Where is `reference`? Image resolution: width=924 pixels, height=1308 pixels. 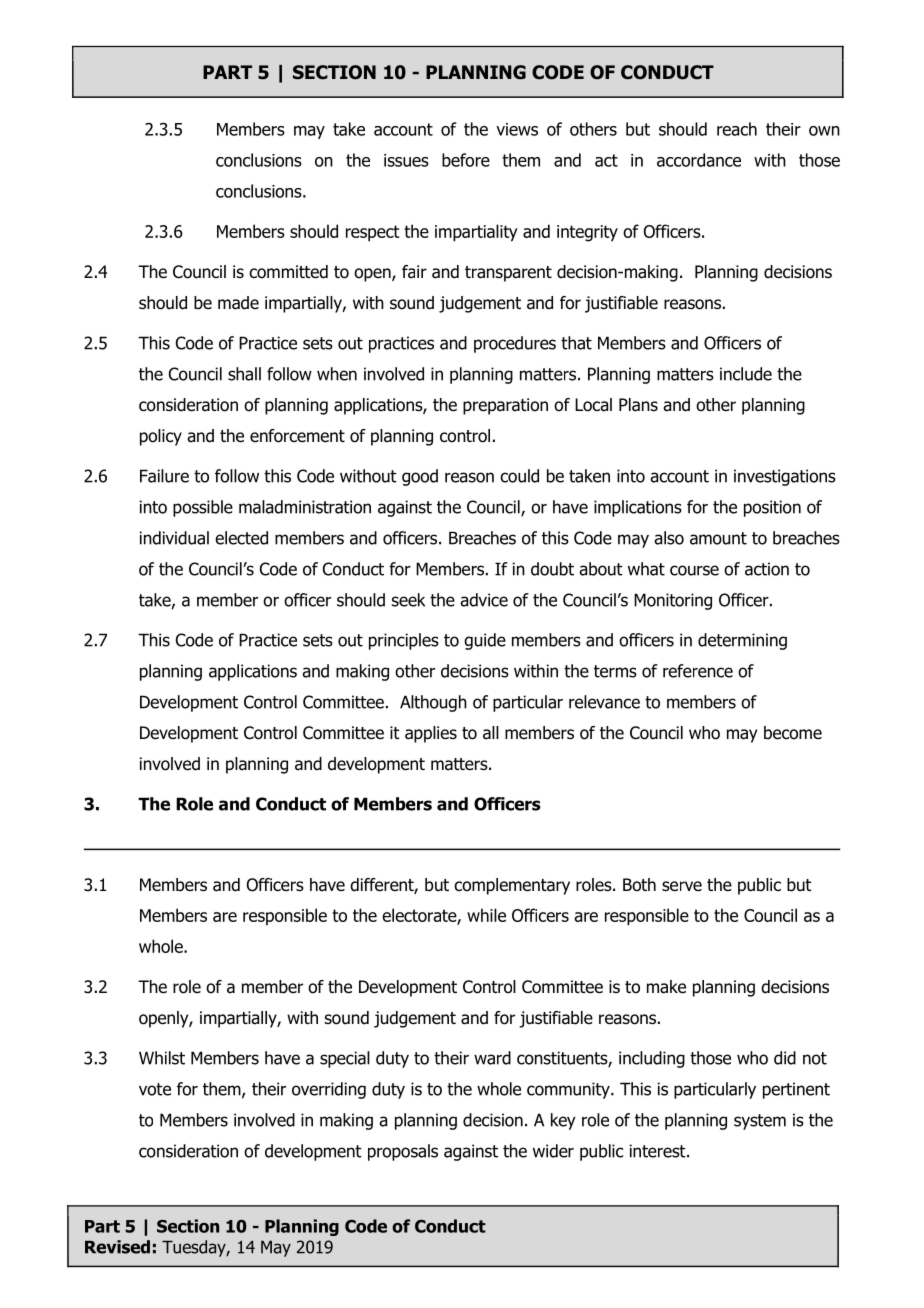 reference is located at coordinates (698, 671).
